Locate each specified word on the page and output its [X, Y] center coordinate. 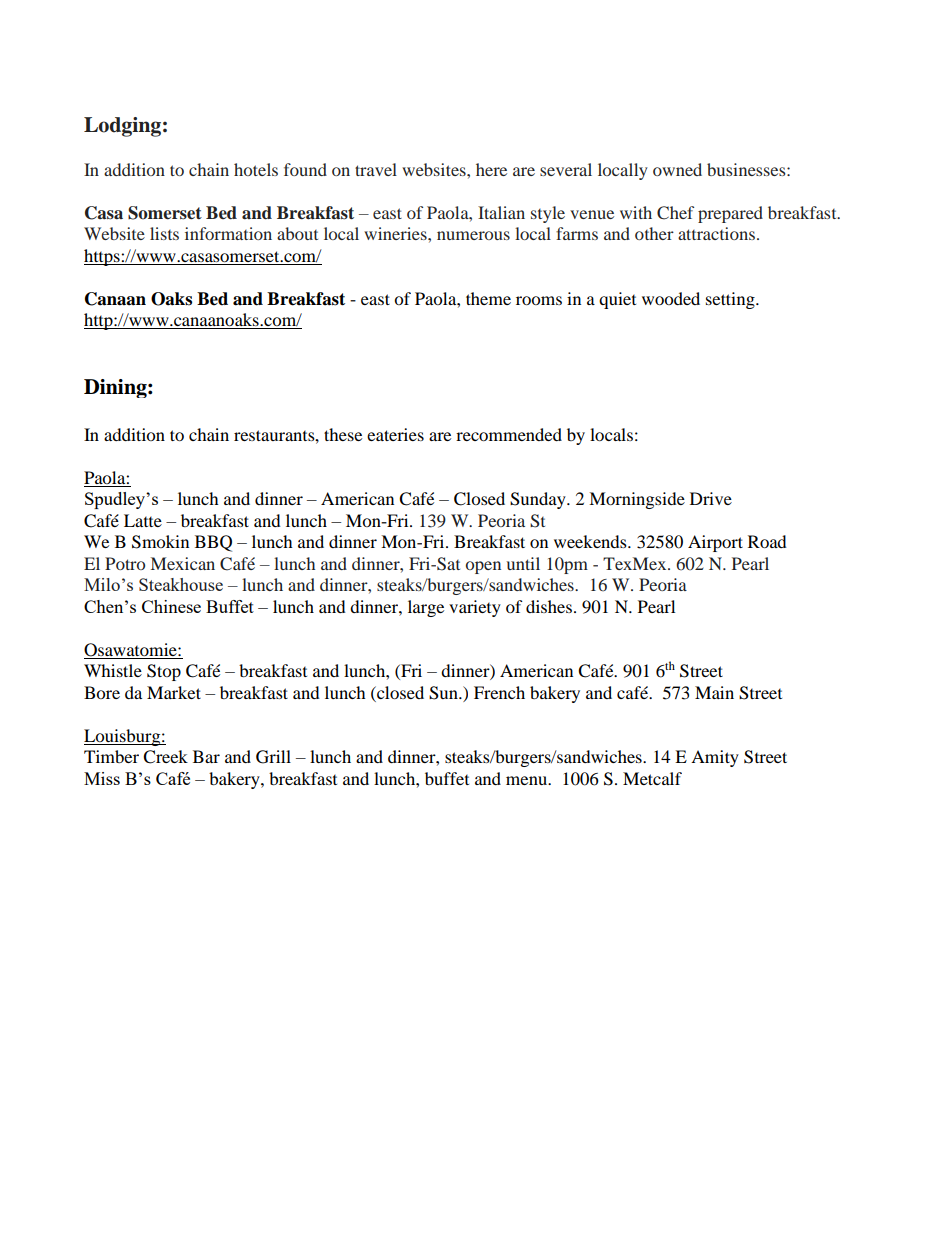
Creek [165, 757]
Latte [143, 520]
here [491, 169]
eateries [395, 434]
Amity [715, 758]
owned [677, 169]
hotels [256, 169]
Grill [273, 757]
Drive [711, 498]
